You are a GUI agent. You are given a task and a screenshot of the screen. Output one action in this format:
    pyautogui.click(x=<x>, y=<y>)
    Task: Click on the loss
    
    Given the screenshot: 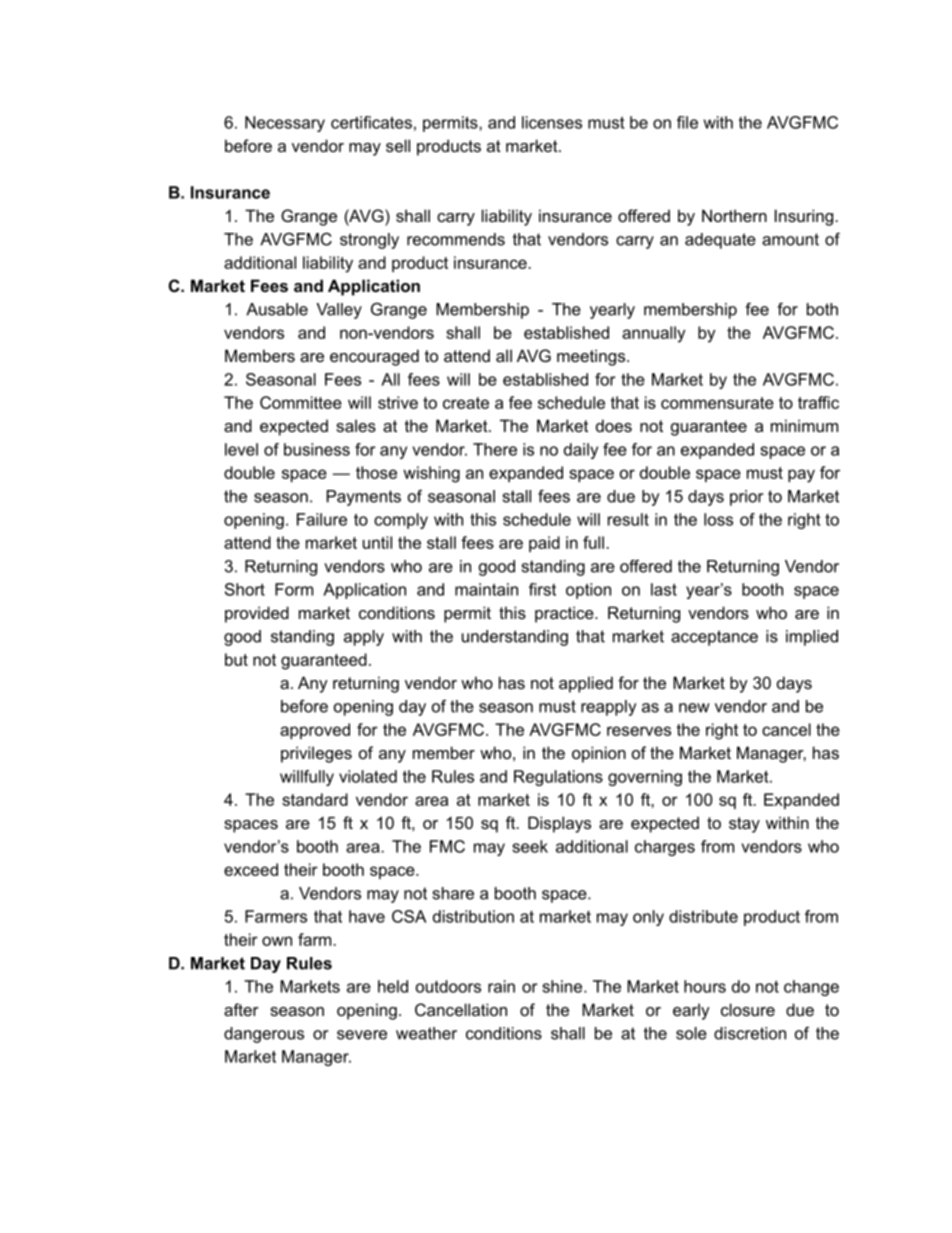 What is the action you would take?
    pyautogui.click(x=718, y=519)
